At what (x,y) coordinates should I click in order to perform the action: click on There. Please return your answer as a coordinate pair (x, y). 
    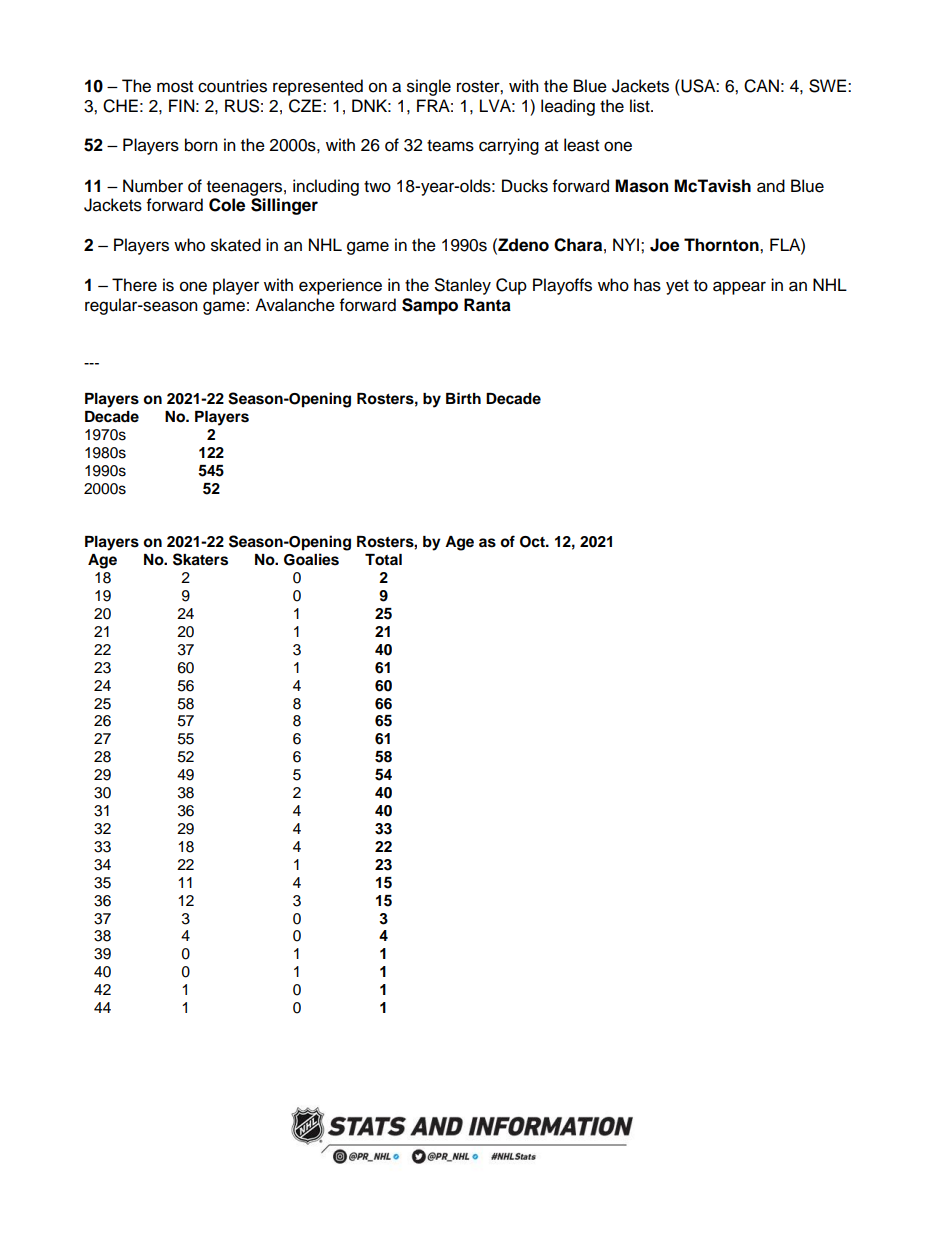
    Looking at the image, I should click on (134, 285).
